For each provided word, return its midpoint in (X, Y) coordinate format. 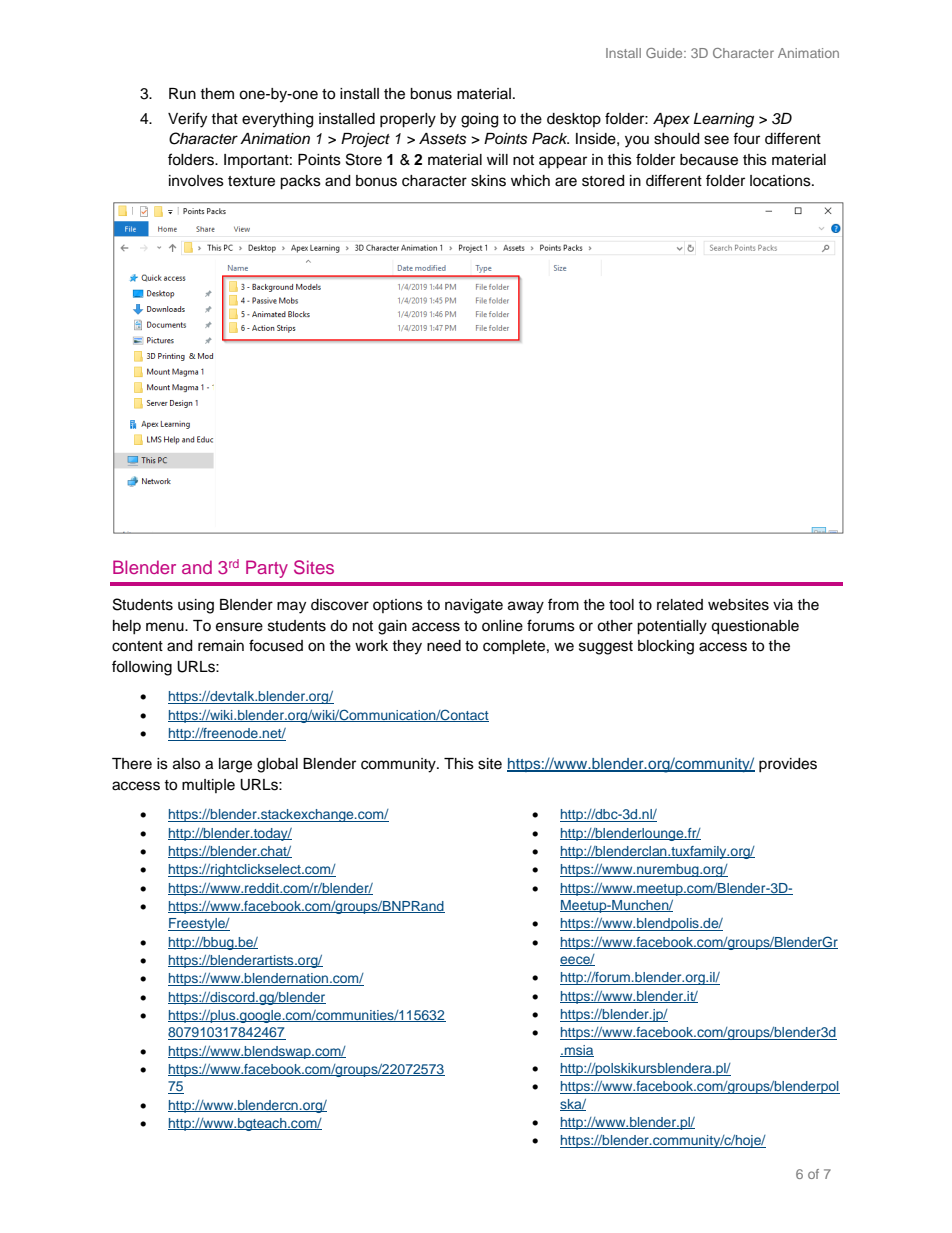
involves (196, 181)
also (186, 764)
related (680, 605)
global (277, 765)
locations (781, 181)
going (479, 120)
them (217, 94)
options (398, 606)
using (196, 606)
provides (788, 765)
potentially (672, 627)
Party (267, 569)
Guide (665, 53)
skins (488, 181)
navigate (474, 606)
